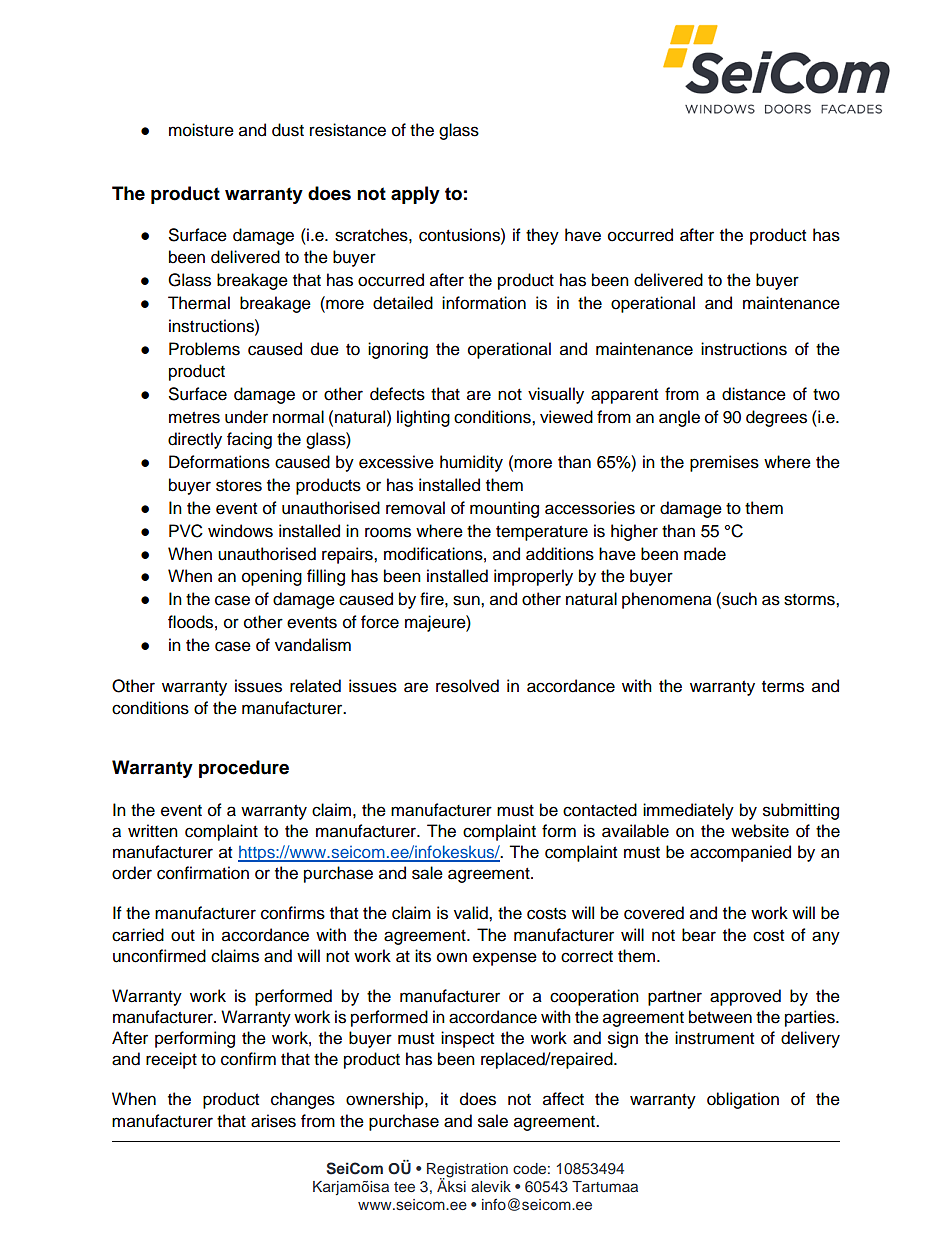 This document has width=952, height=1233. Describe the element at coordinates (239, 486) in the document. I see `stores` at that location.
